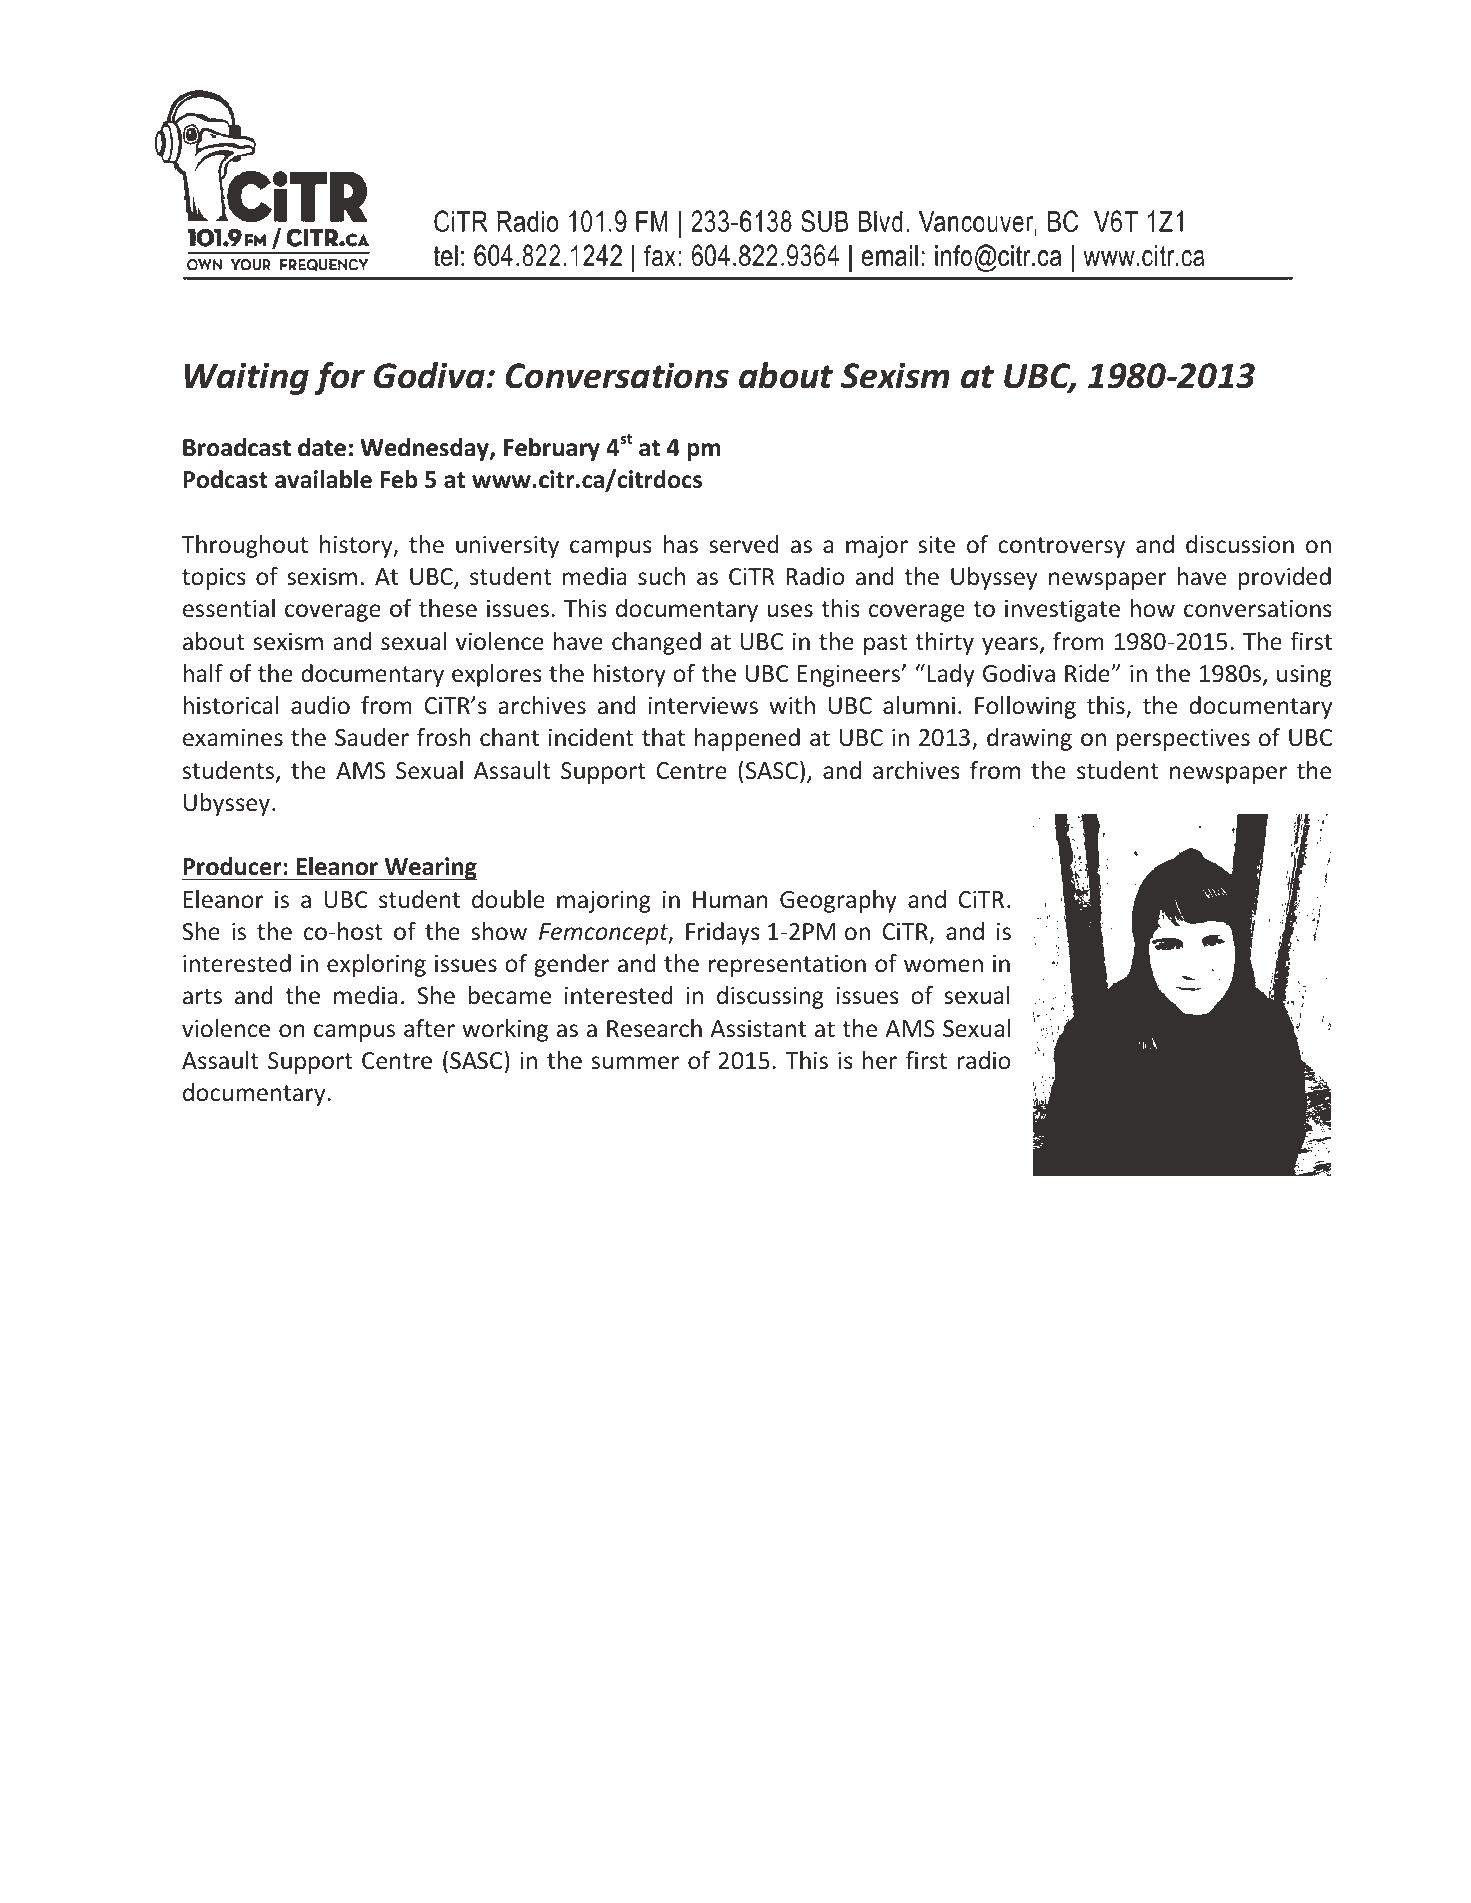  What do you see at coordinates (880, 1060) in the page?
I see `her` at bounding box center [880, 1060].
